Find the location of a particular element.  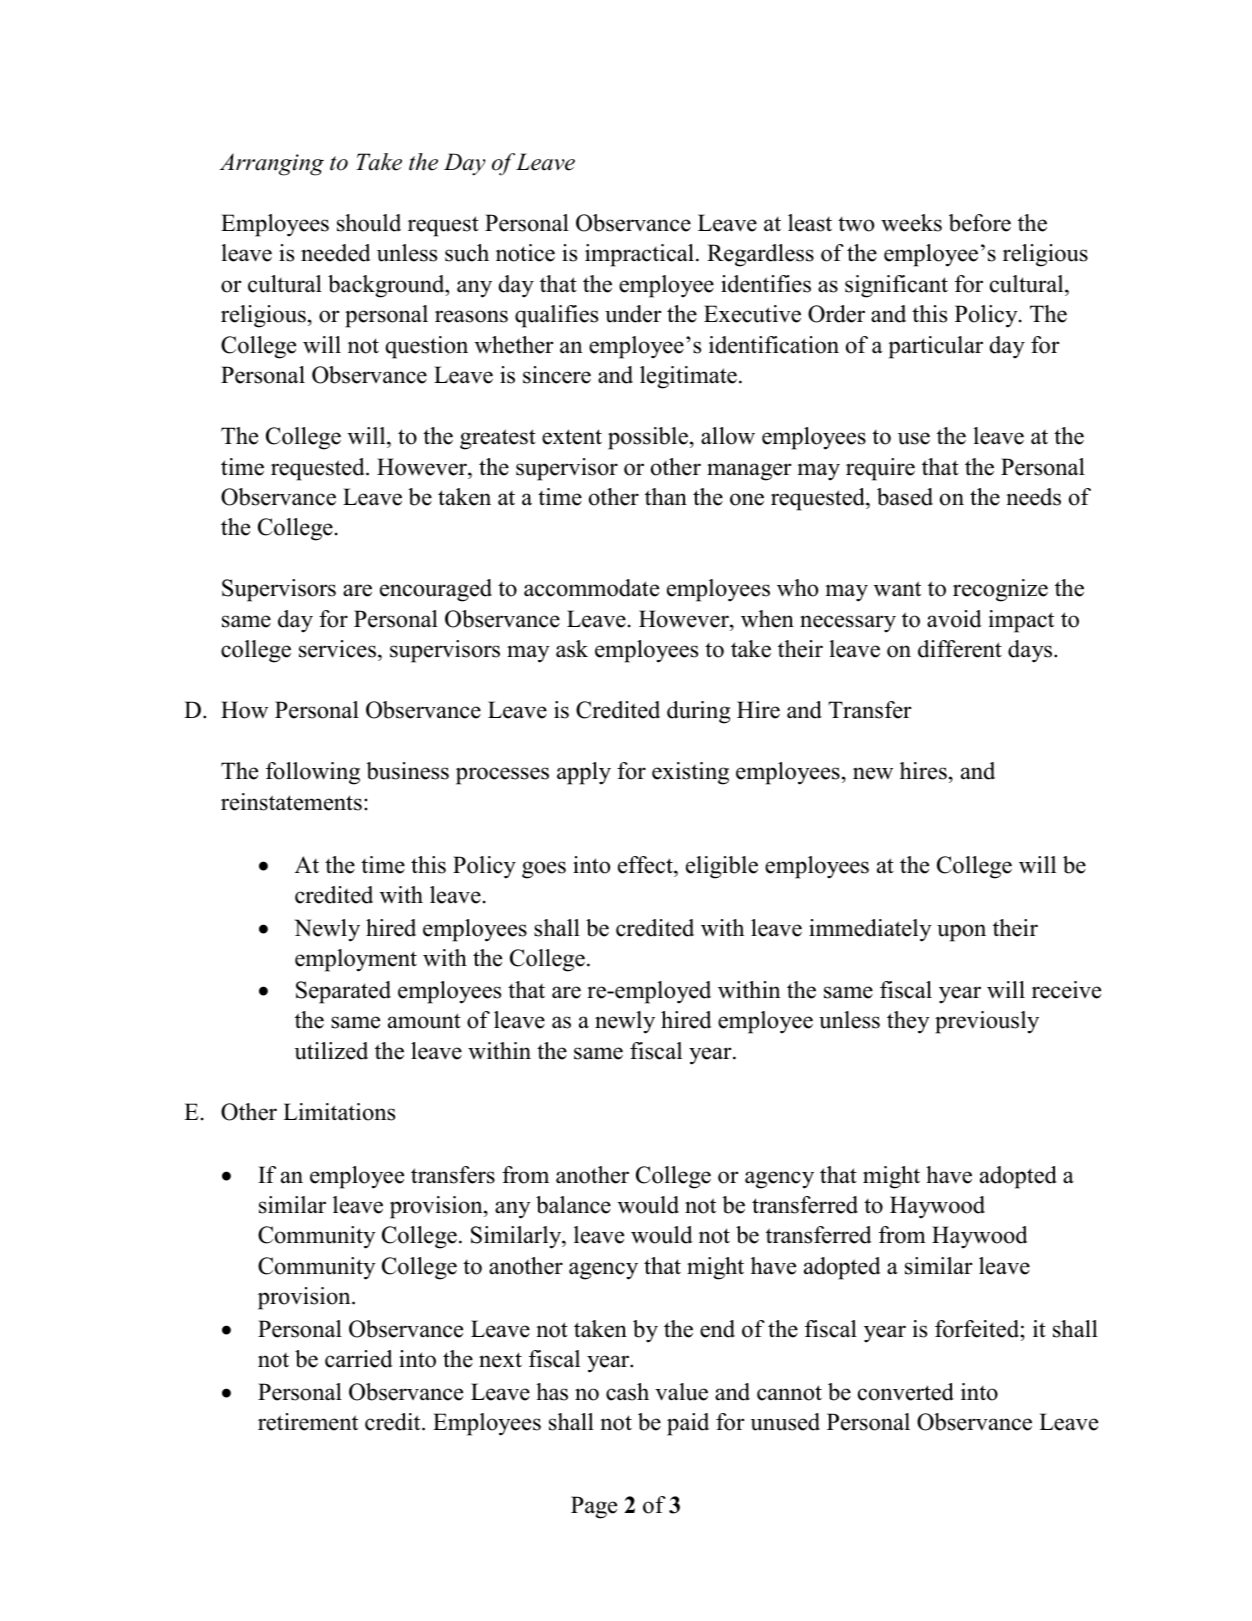

before is located at coordinates (980, 223).
